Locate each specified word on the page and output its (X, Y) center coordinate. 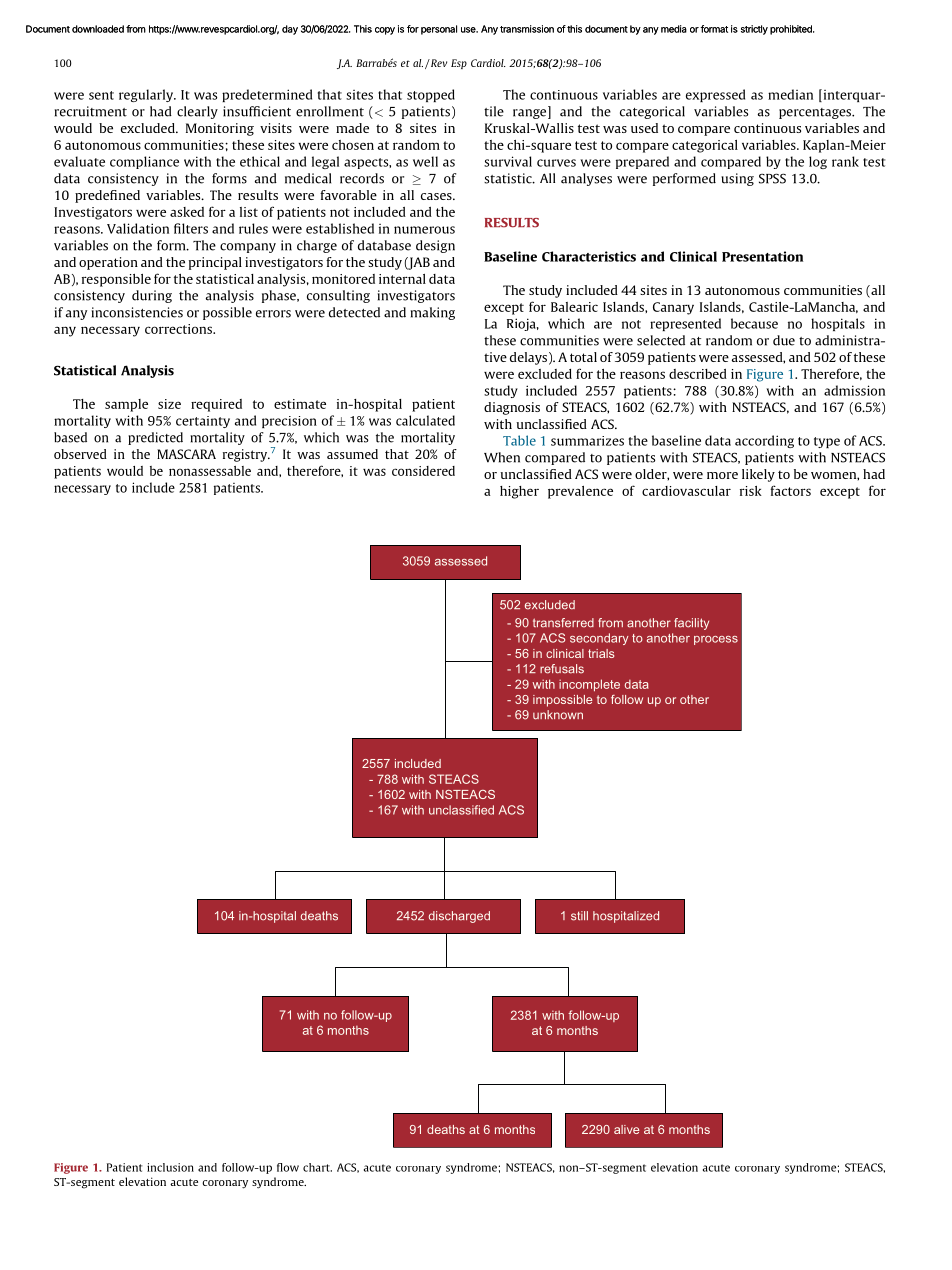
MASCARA (186, 454)
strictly (754, 30)
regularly (147, 95)
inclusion (170, 1167)
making (433, 313)
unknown (558, 715)
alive (626, 1129)
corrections (179, 329)
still (579, 916)
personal (439, 30)
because (754, 323)
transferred (563, 623)
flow (288, 1167)
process (716, 640)
